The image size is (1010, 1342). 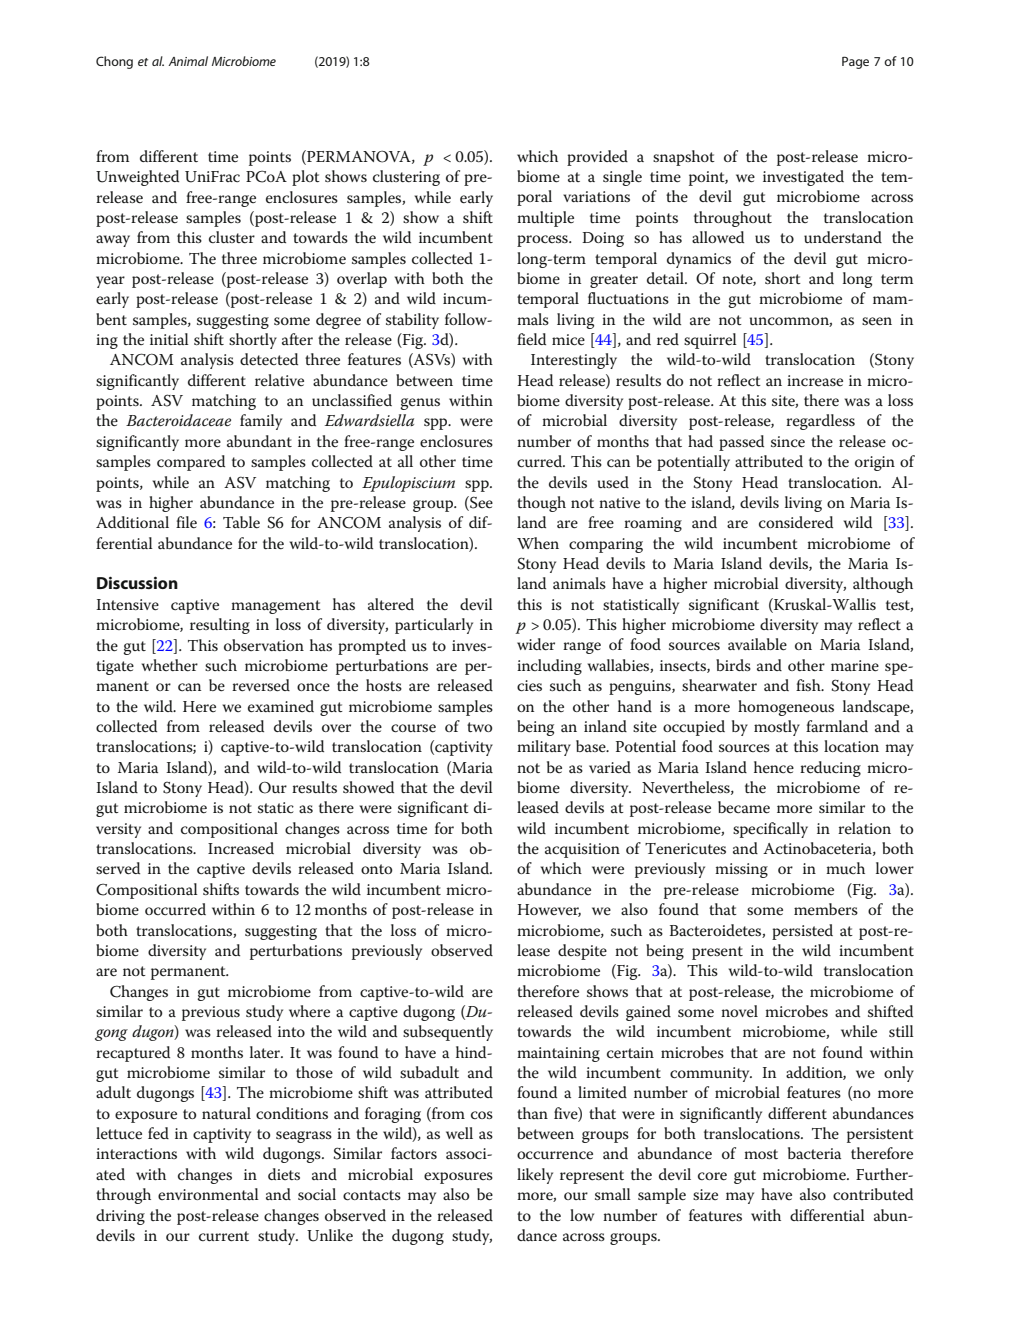 I want to click on seen, so click(x=877, y=321).
